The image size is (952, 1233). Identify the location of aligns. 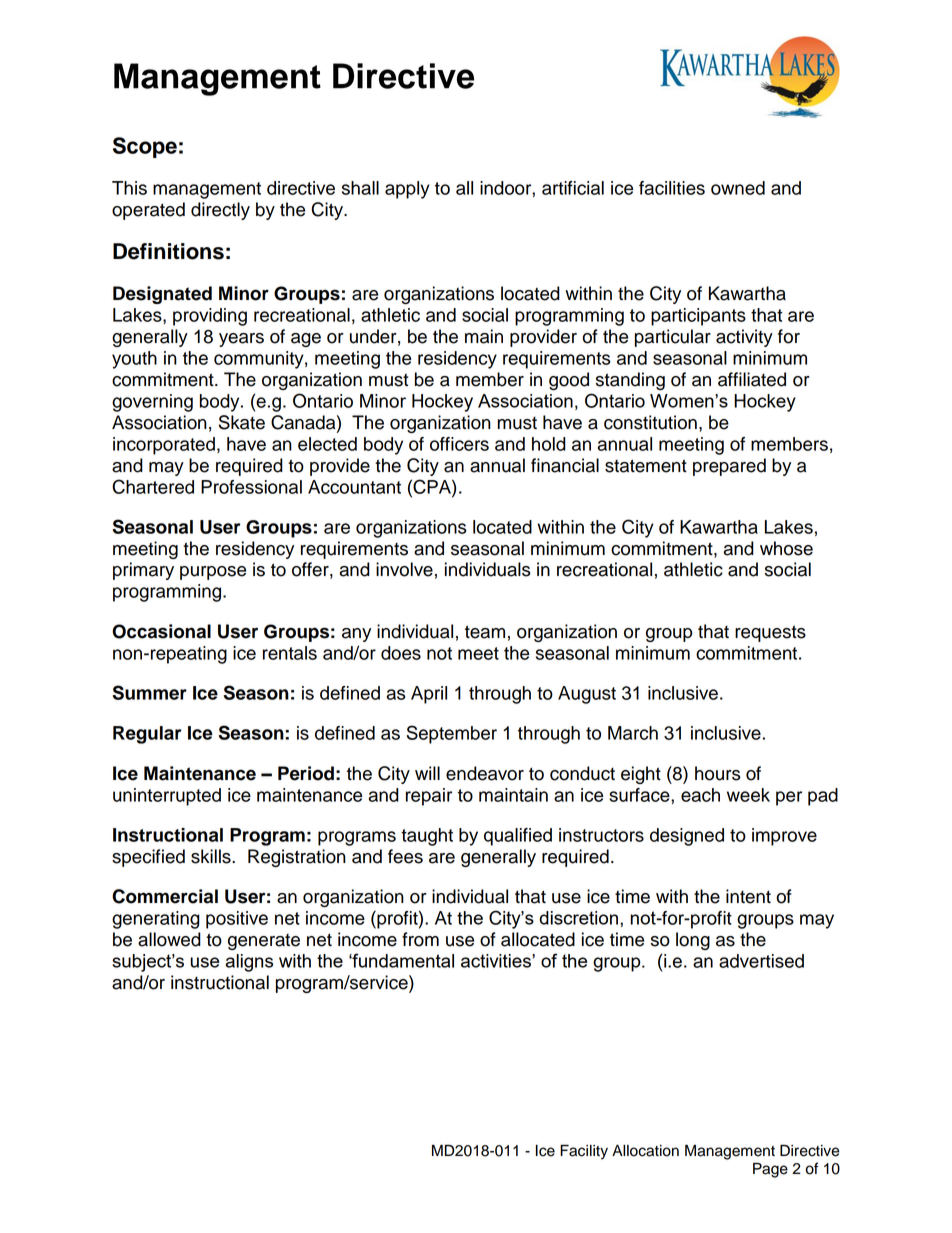
(249, 963).
